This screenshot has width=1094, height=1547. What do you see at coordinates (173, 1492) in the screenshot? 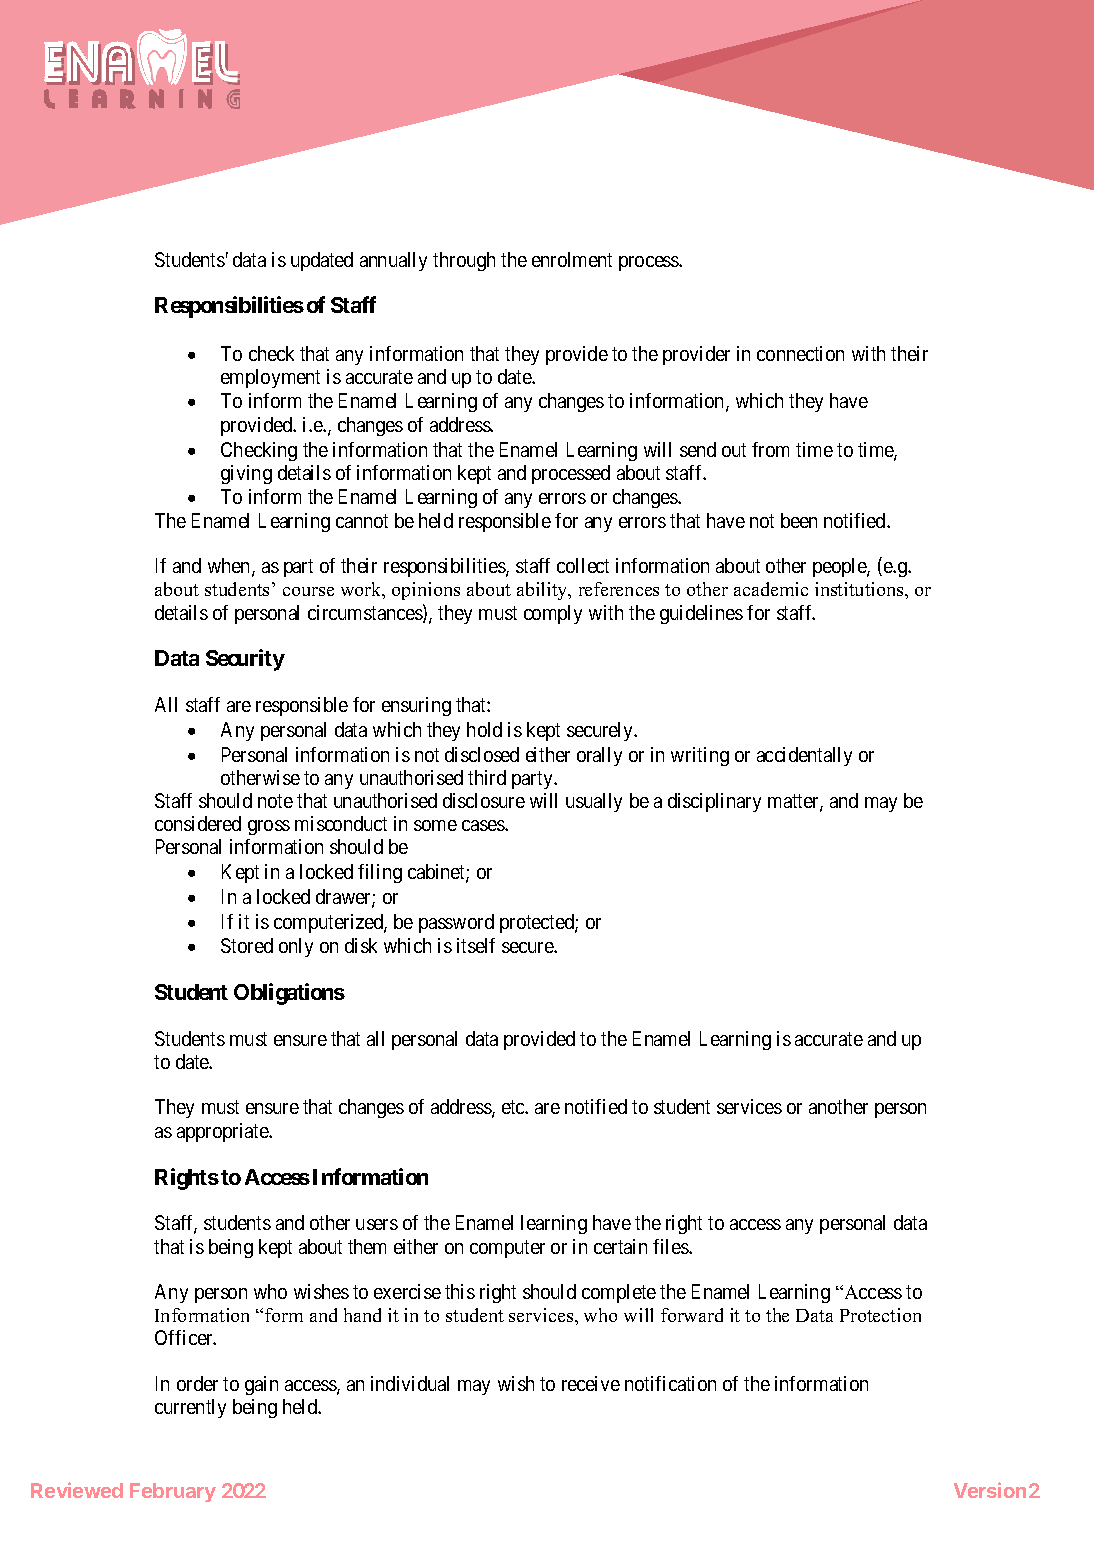
I see `February` at bounding box center [173, 1492].
